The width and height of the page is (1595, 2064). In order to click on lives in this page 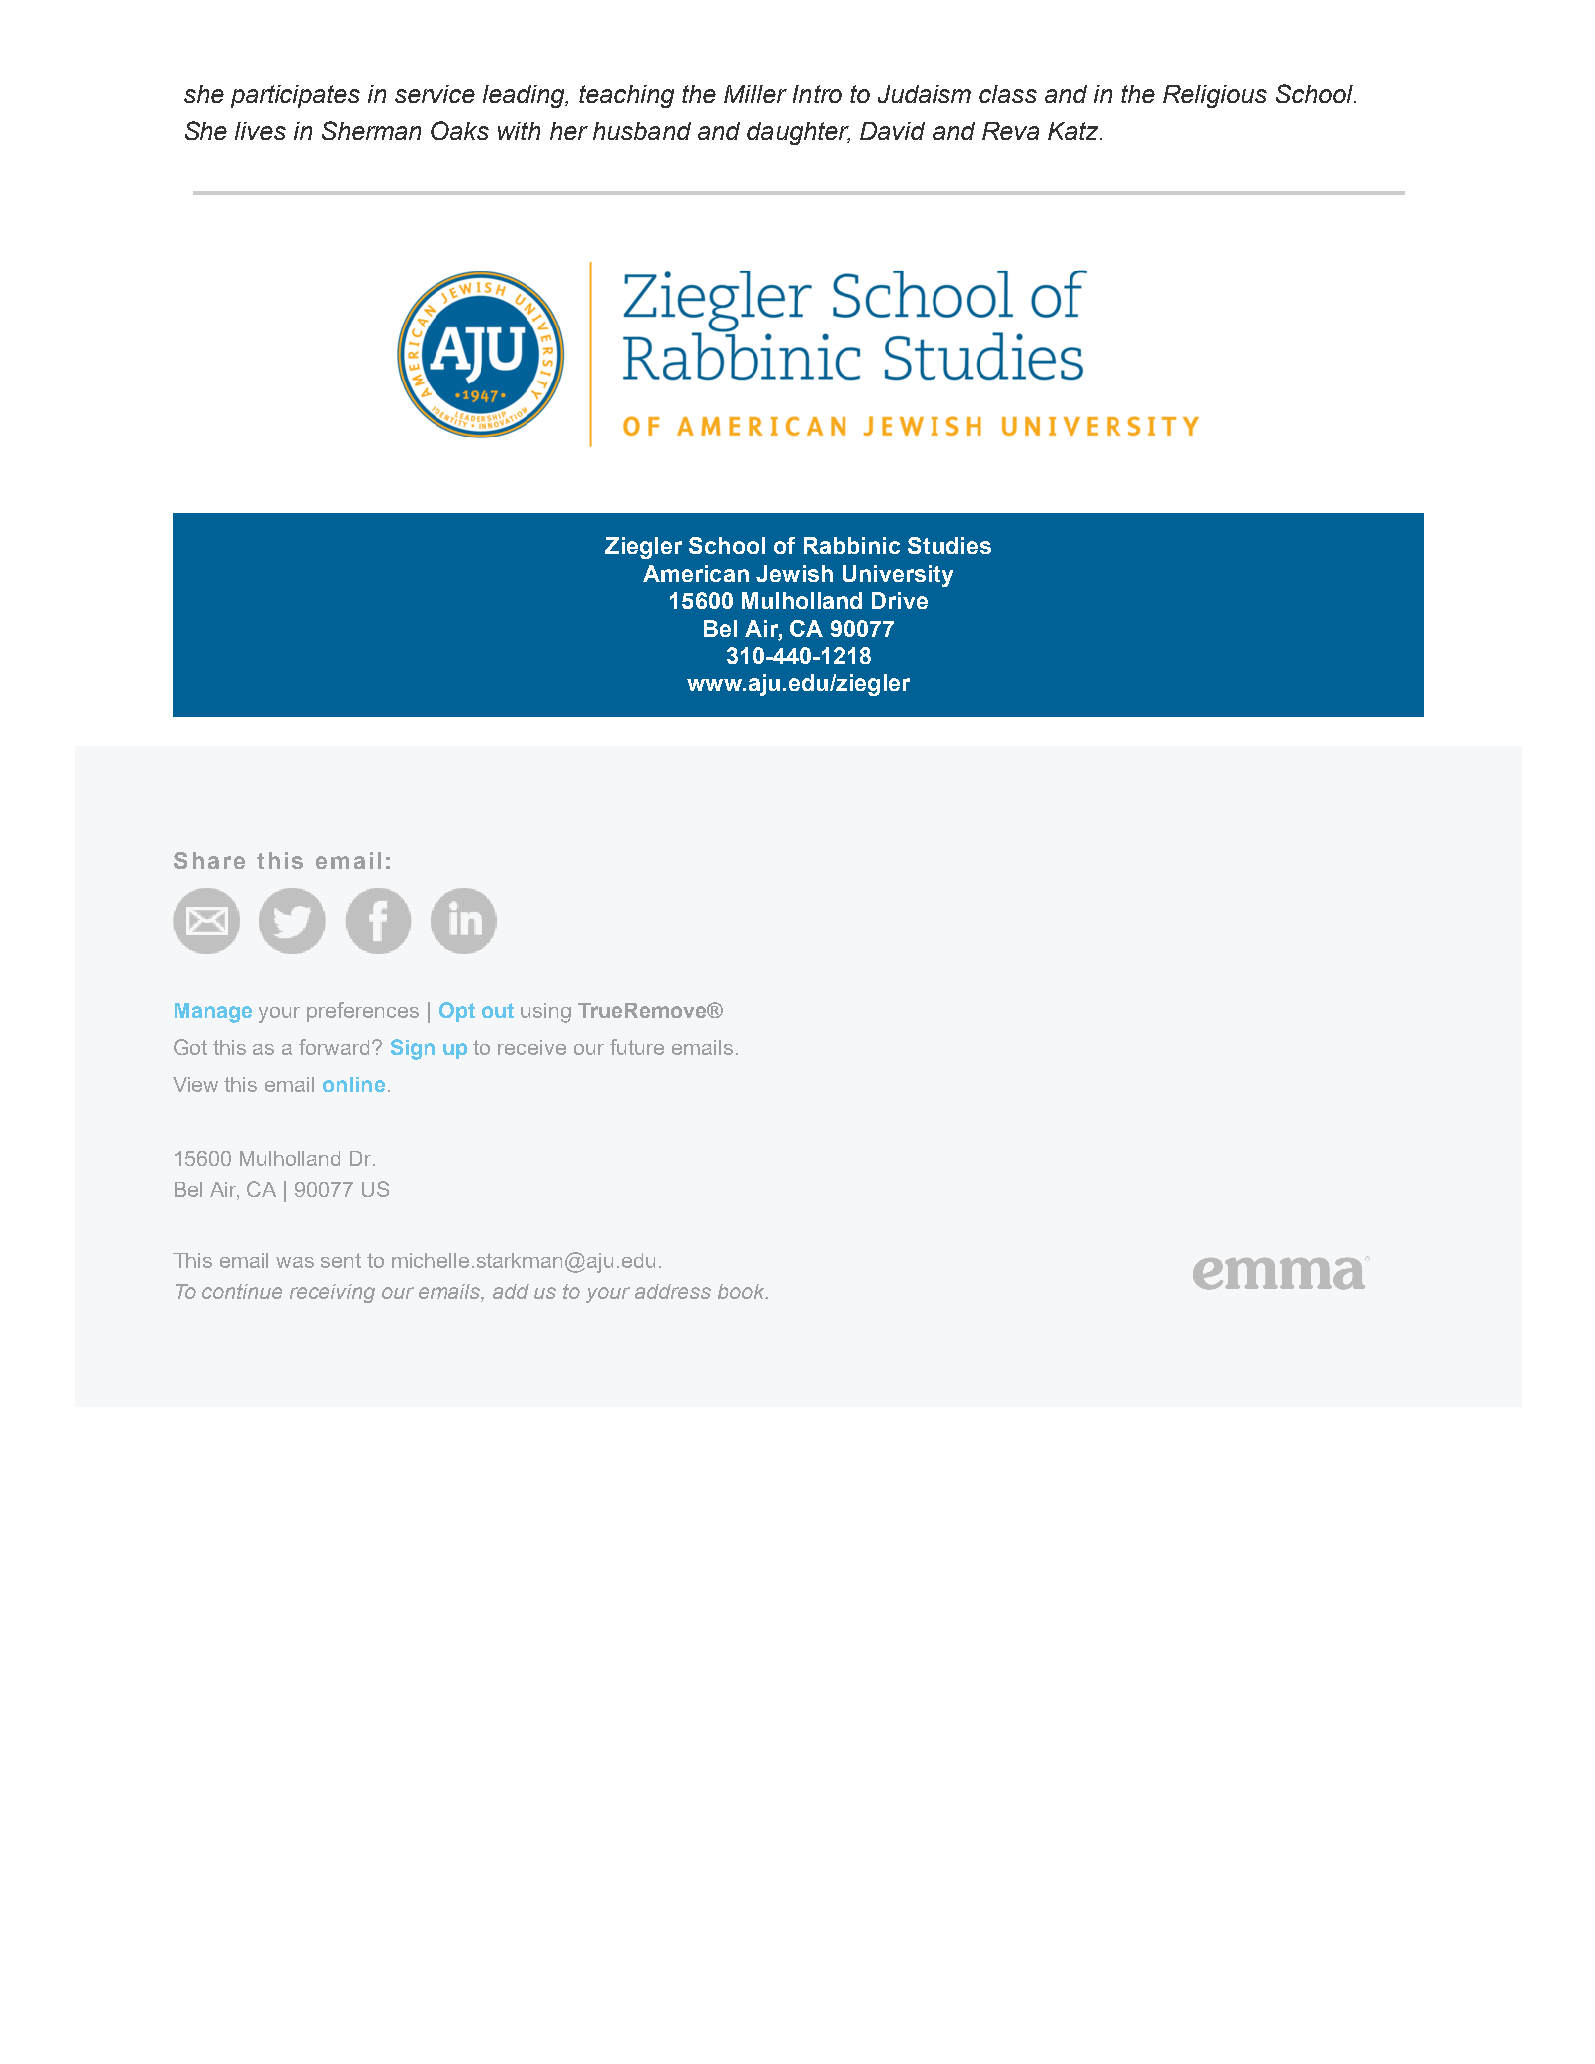, I will do `click(260, 131)`.
